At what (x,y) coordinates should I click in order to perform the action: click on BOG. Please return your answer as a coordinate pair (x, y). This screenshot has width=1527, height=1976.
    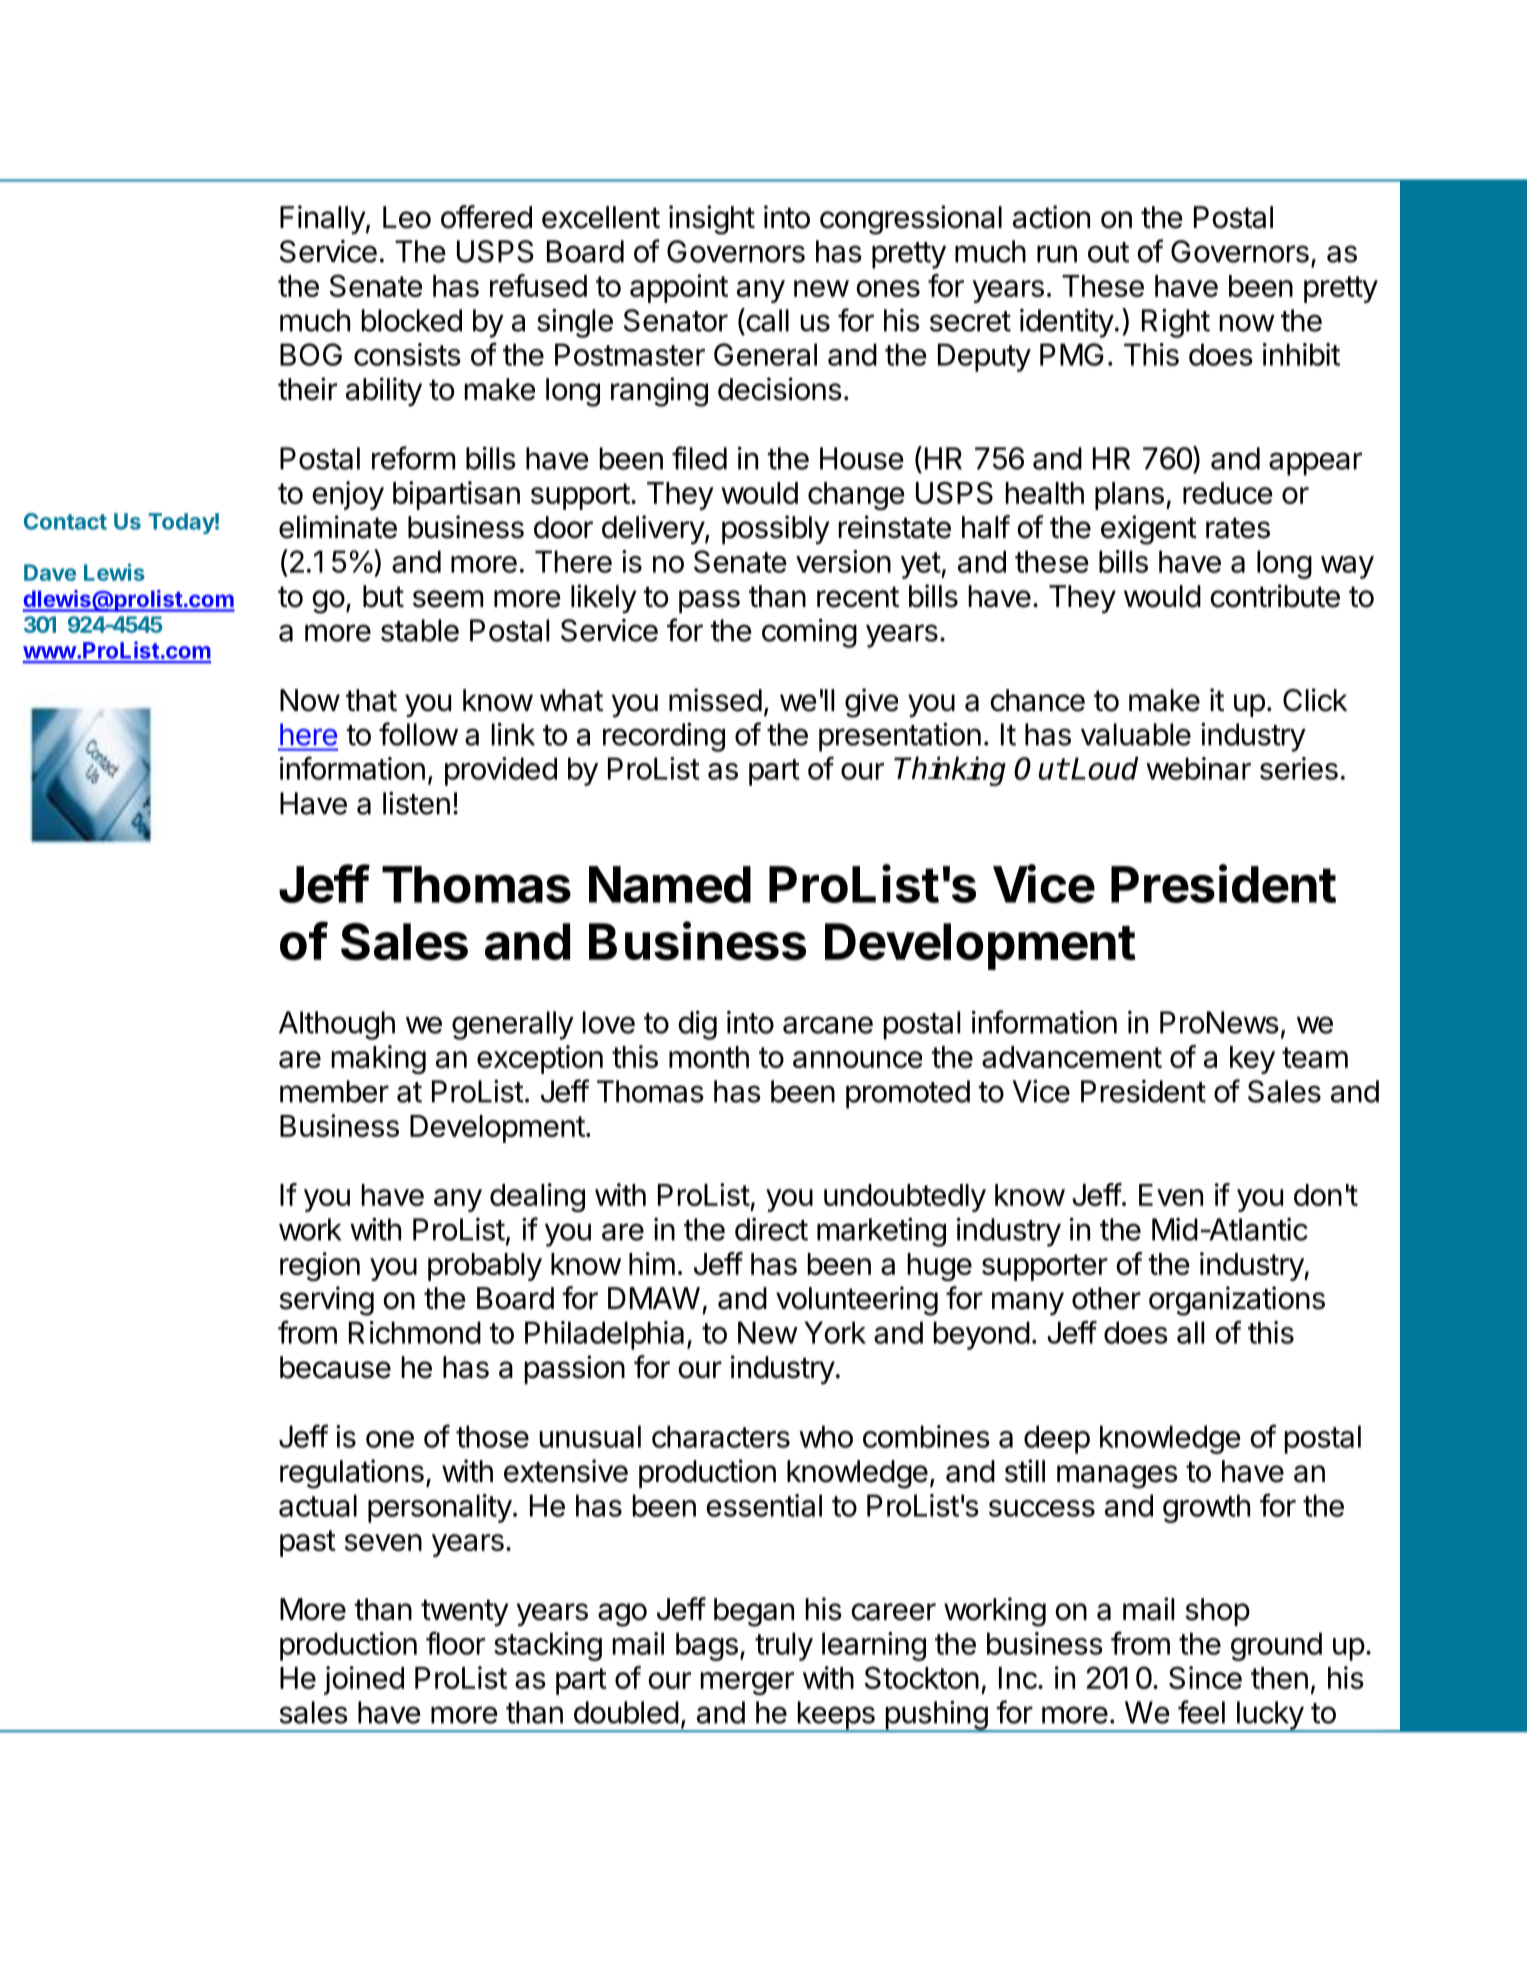
    Looking at the image, I should click on (311, 354).
